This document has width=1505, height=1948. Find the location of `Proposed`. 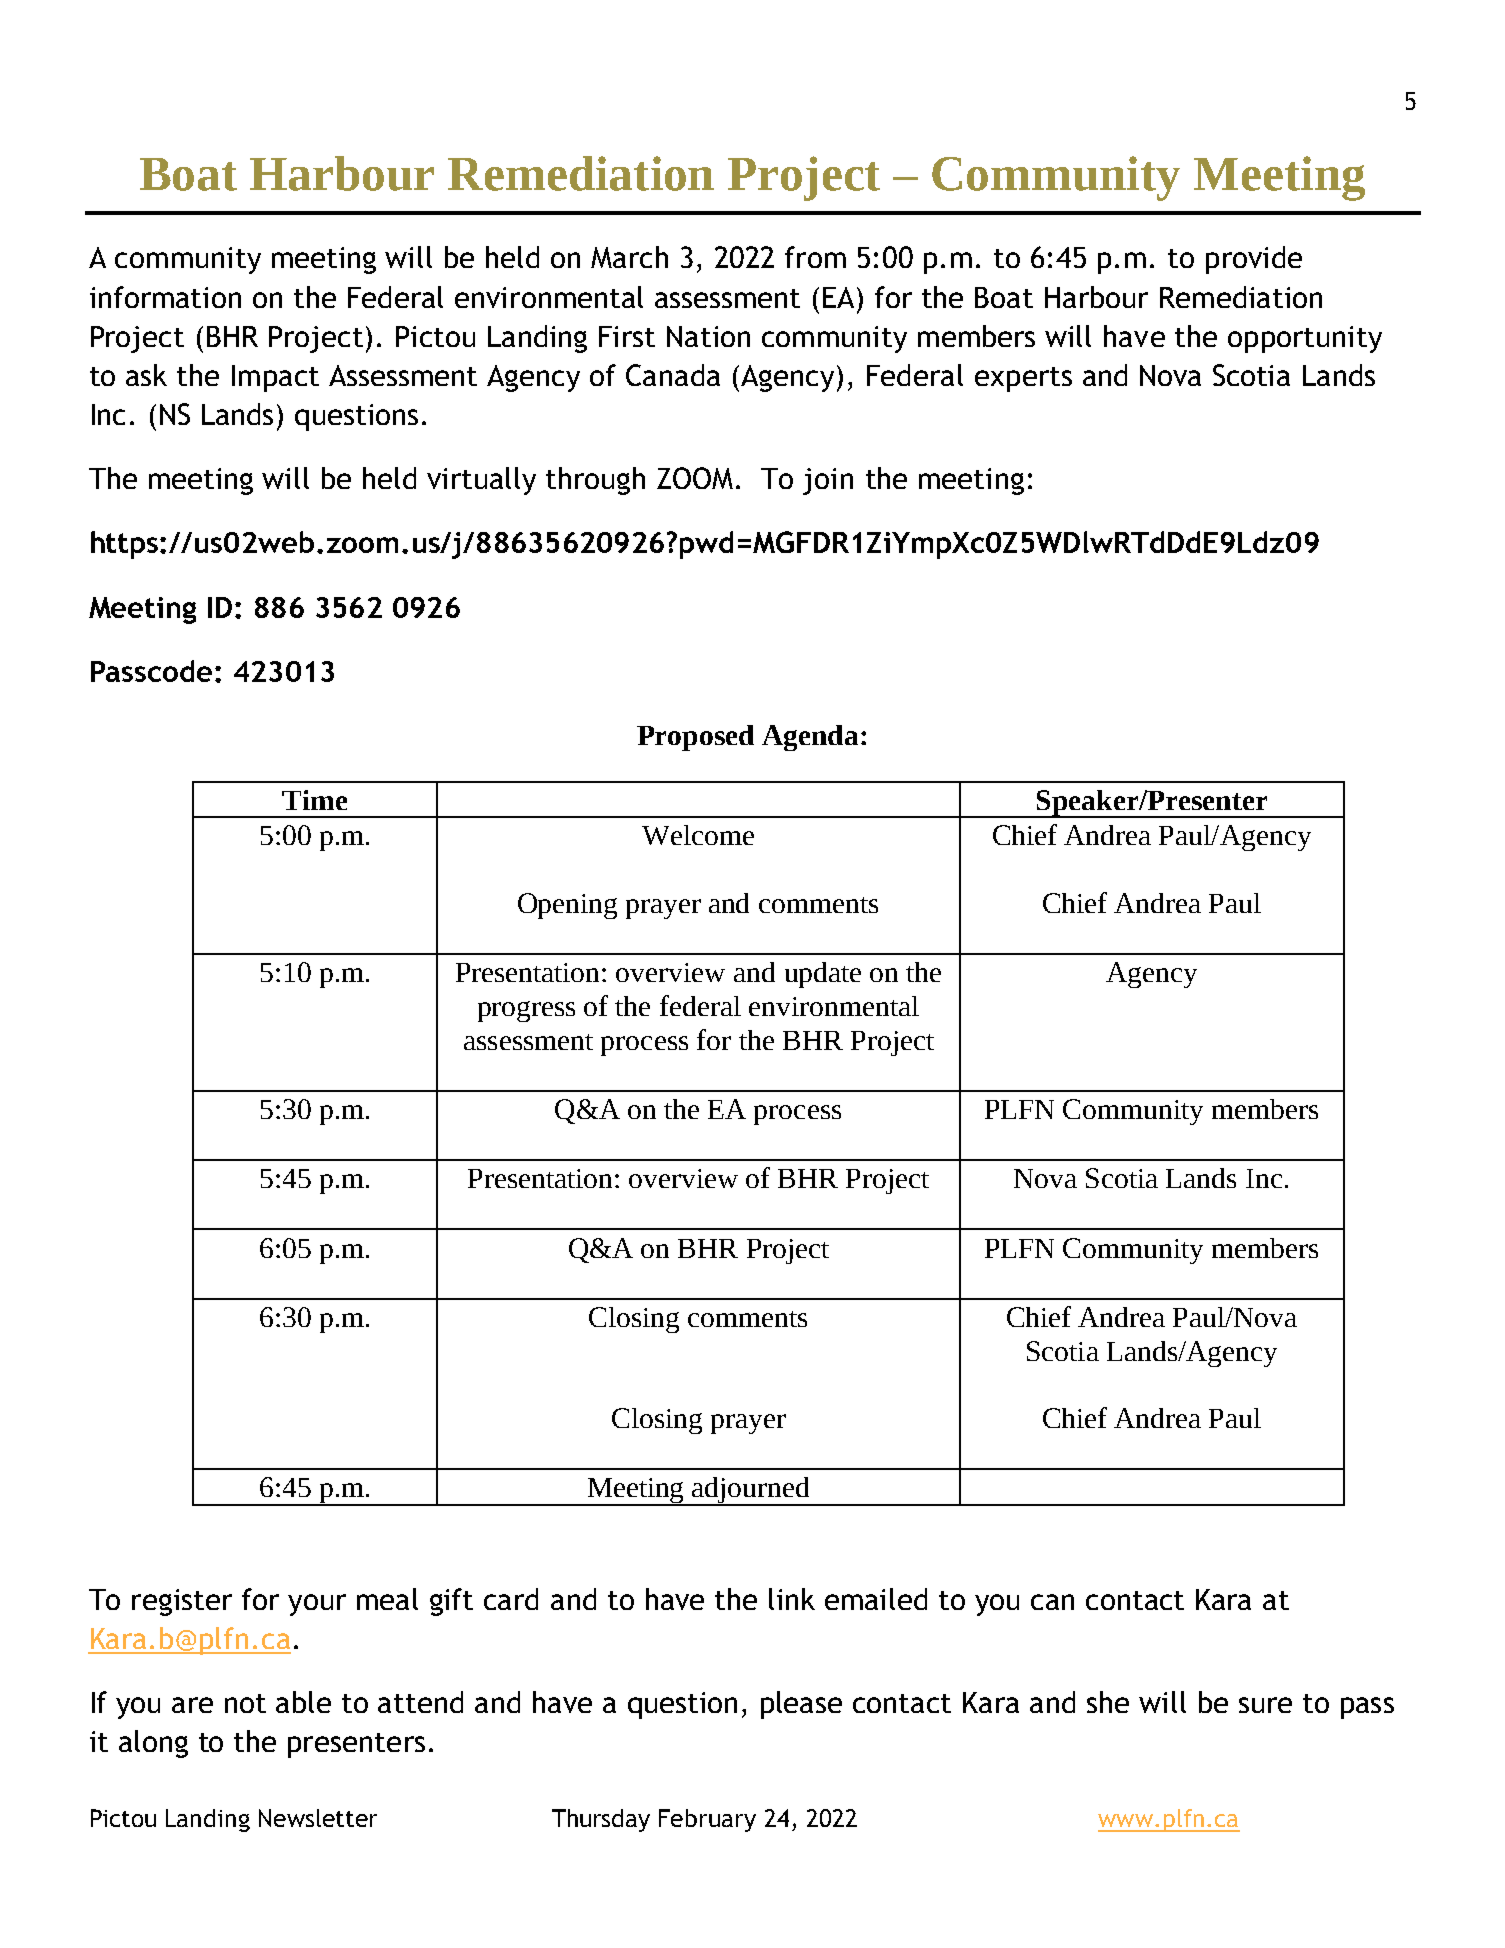

Proposed is located at coordinates (695, 738).
